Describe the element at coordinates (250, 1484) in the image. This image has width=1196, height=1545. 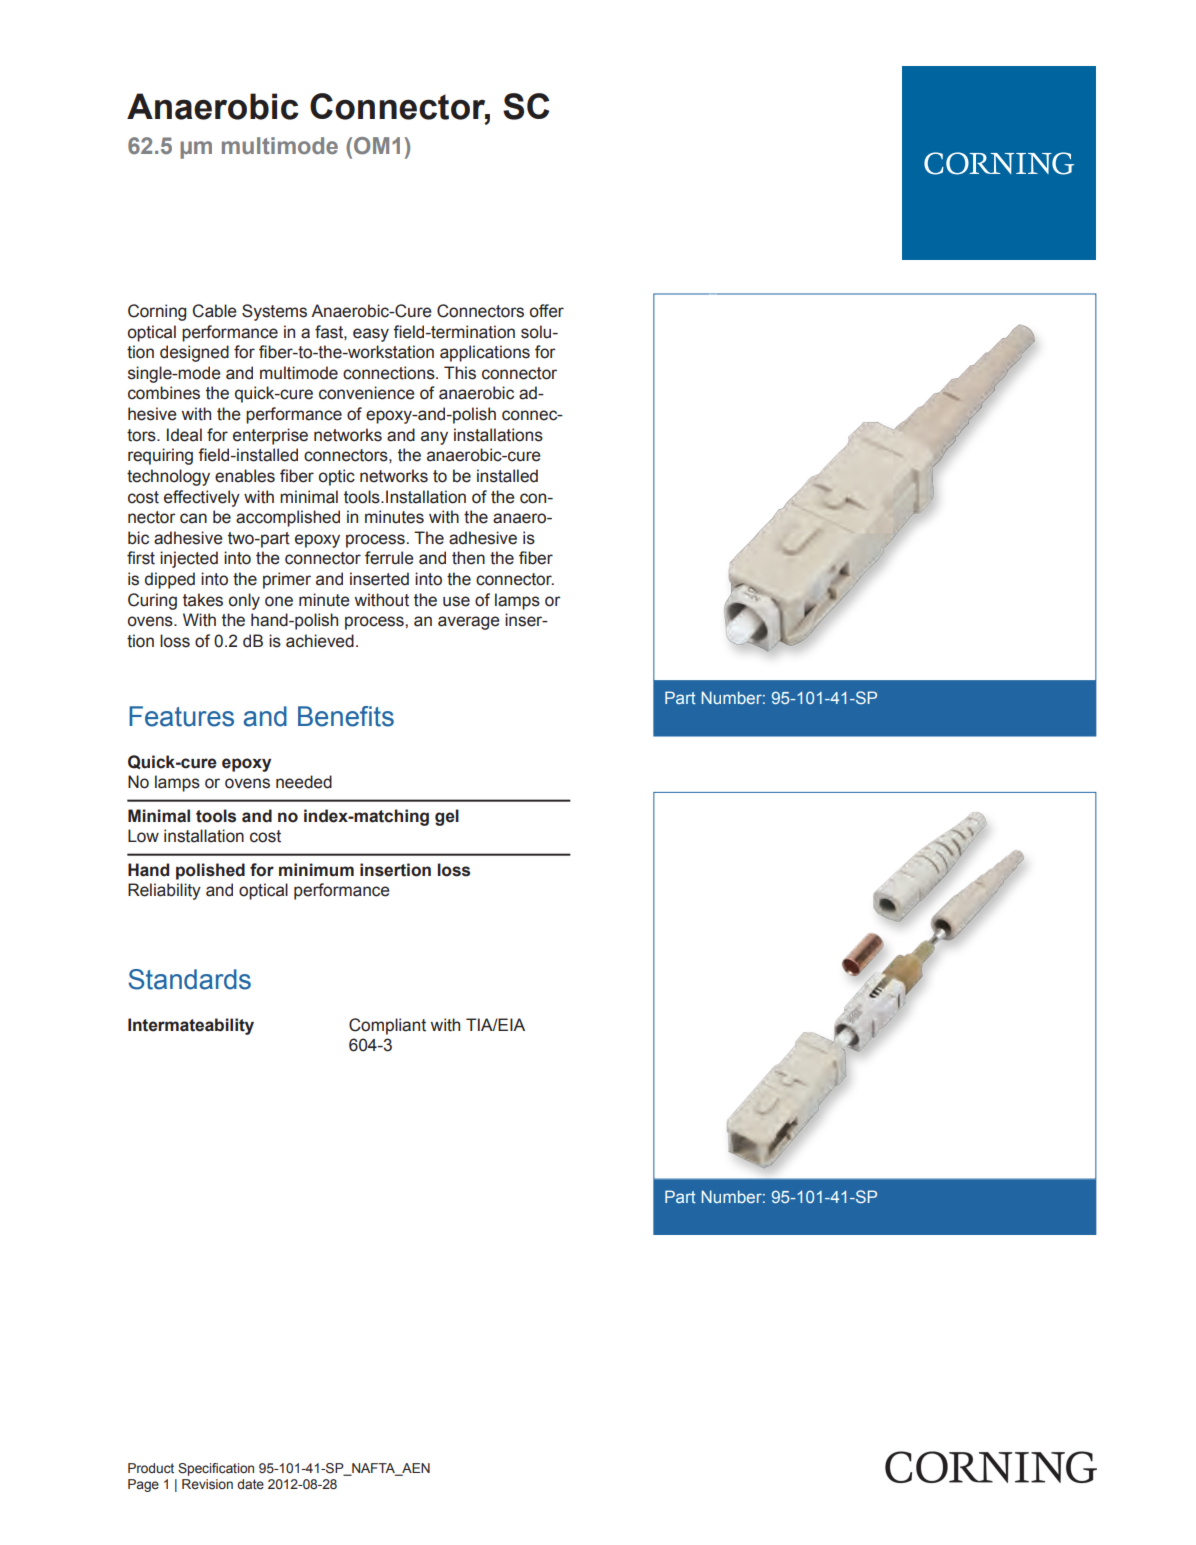
I see `date` at that location.
